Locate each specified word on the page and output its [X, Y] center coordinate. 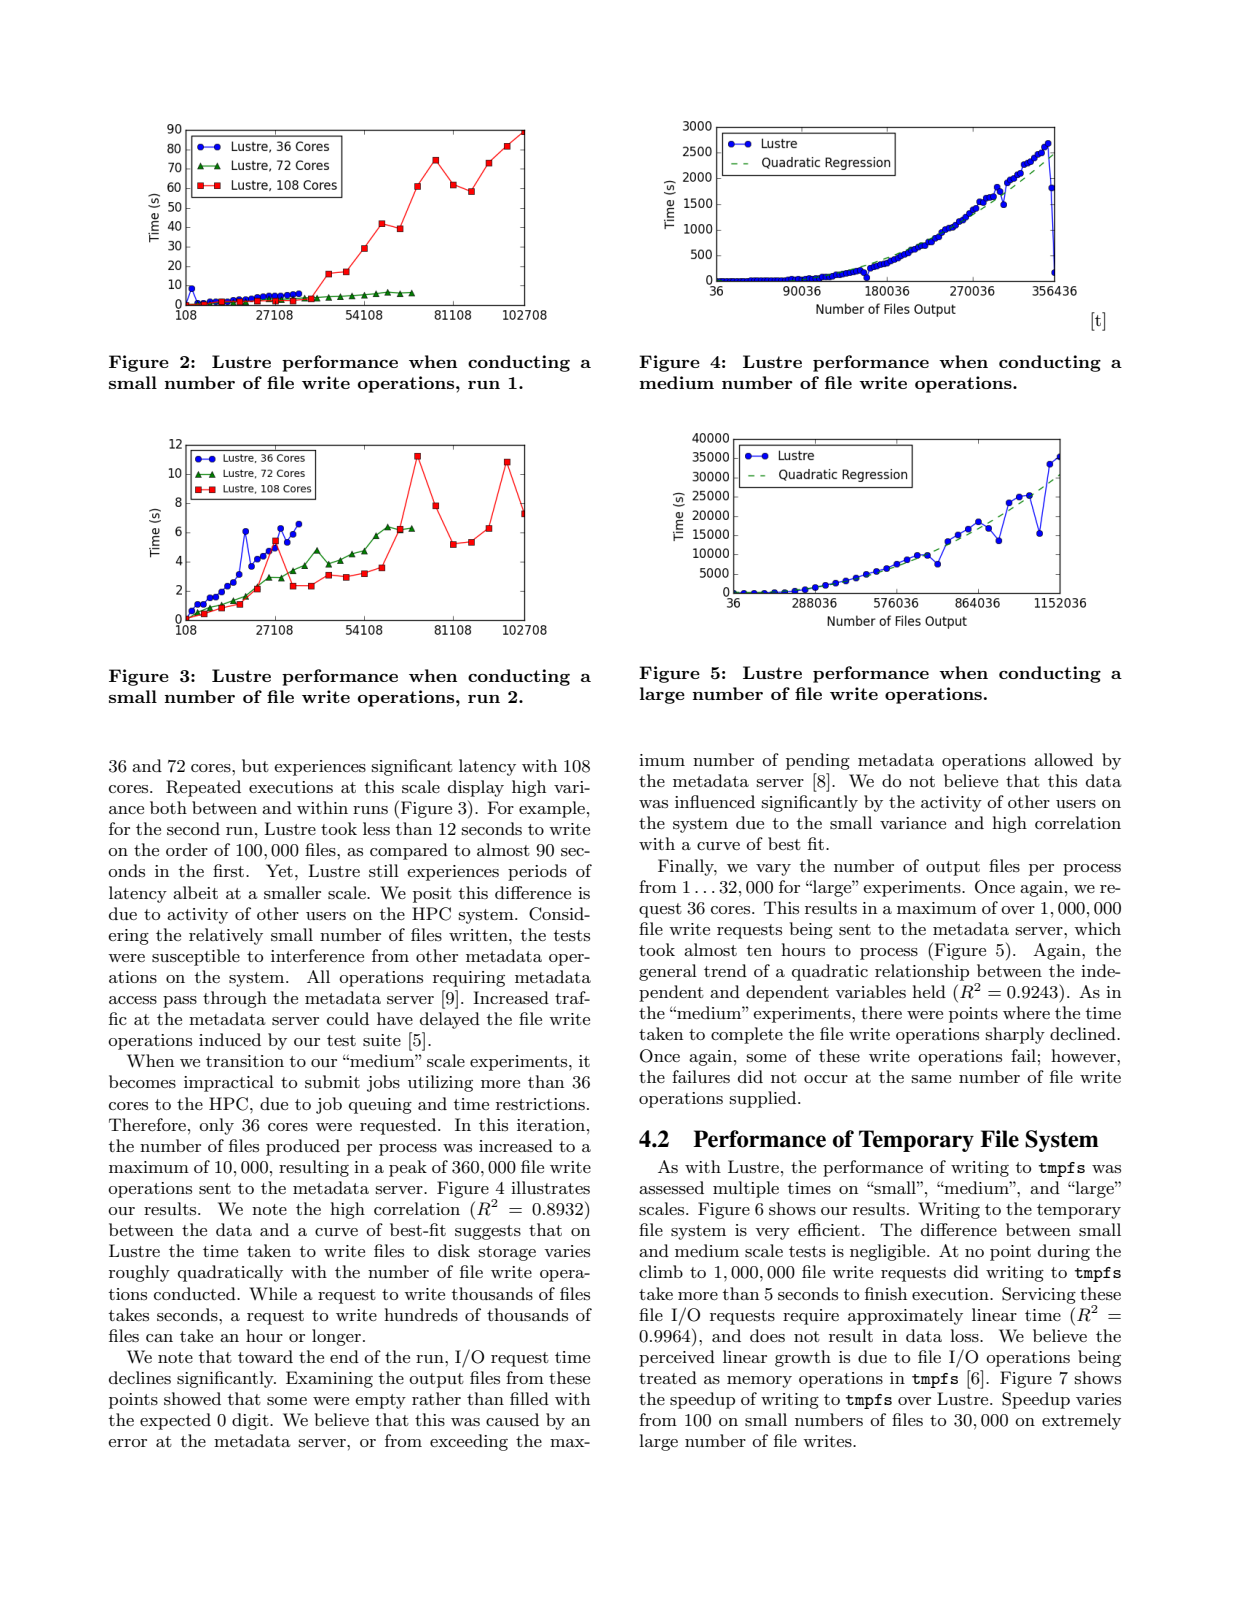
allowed [1063, 759]
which [1097, 928]
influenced [715, 801]
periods [537, 872]
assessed [671, 1188]
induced [230, 1039]
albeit [195, 892]
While [273, 1293]
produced [303, 1147]
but [255, 765]
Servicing [1039, 1295]
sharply [1015, 1035]
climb [661, 1271]
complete [747, 1035]
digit [251, 1421]
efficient [829, 1229]
